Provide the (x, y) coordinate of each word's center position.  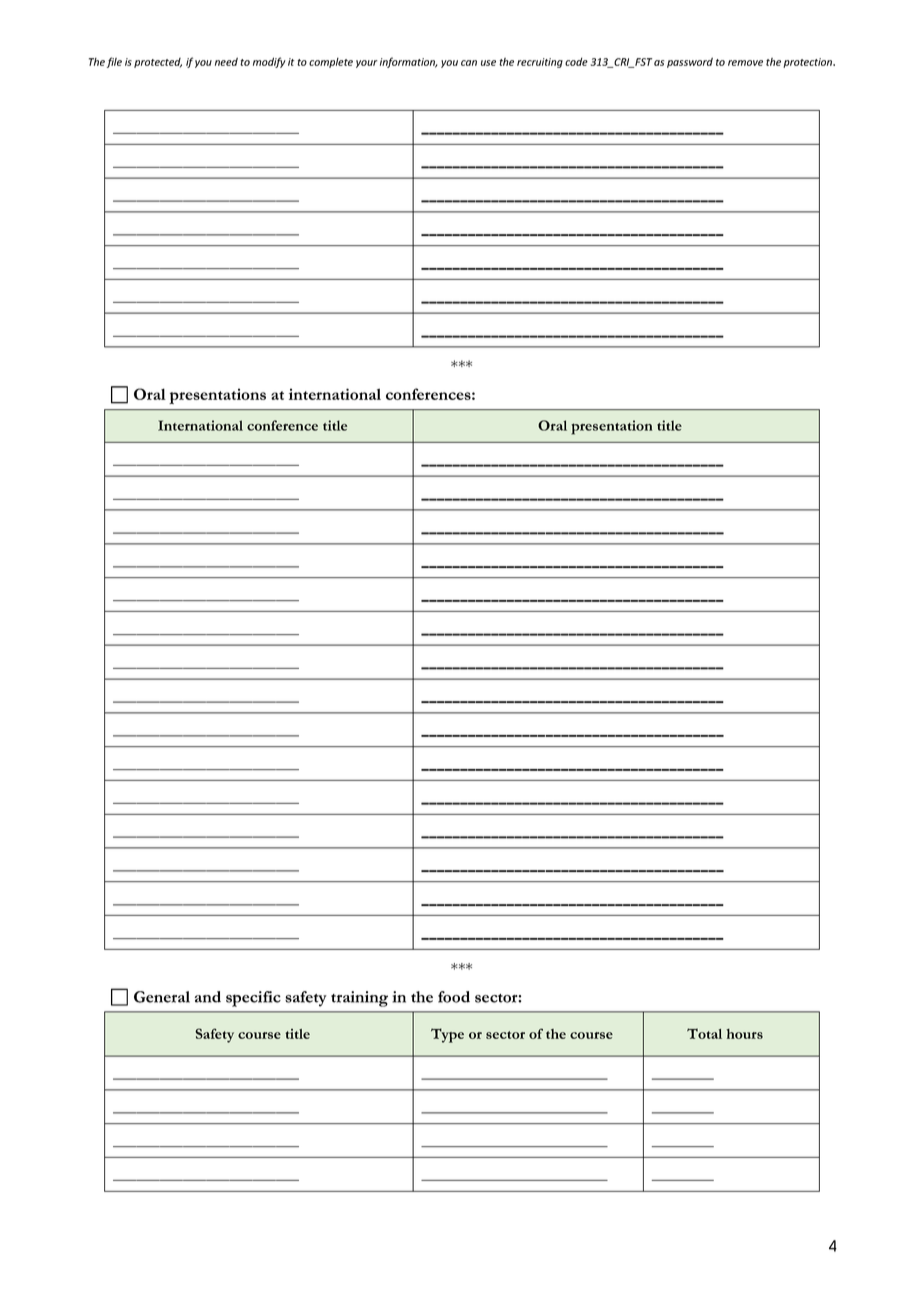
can (469, 63)
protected (158, 63)
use (488, 63)
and (208, 997)
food (454, 997)
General (162, 997)
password (690, 62)
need (226, 61)
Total (704, 1033)
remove (745, 63)
